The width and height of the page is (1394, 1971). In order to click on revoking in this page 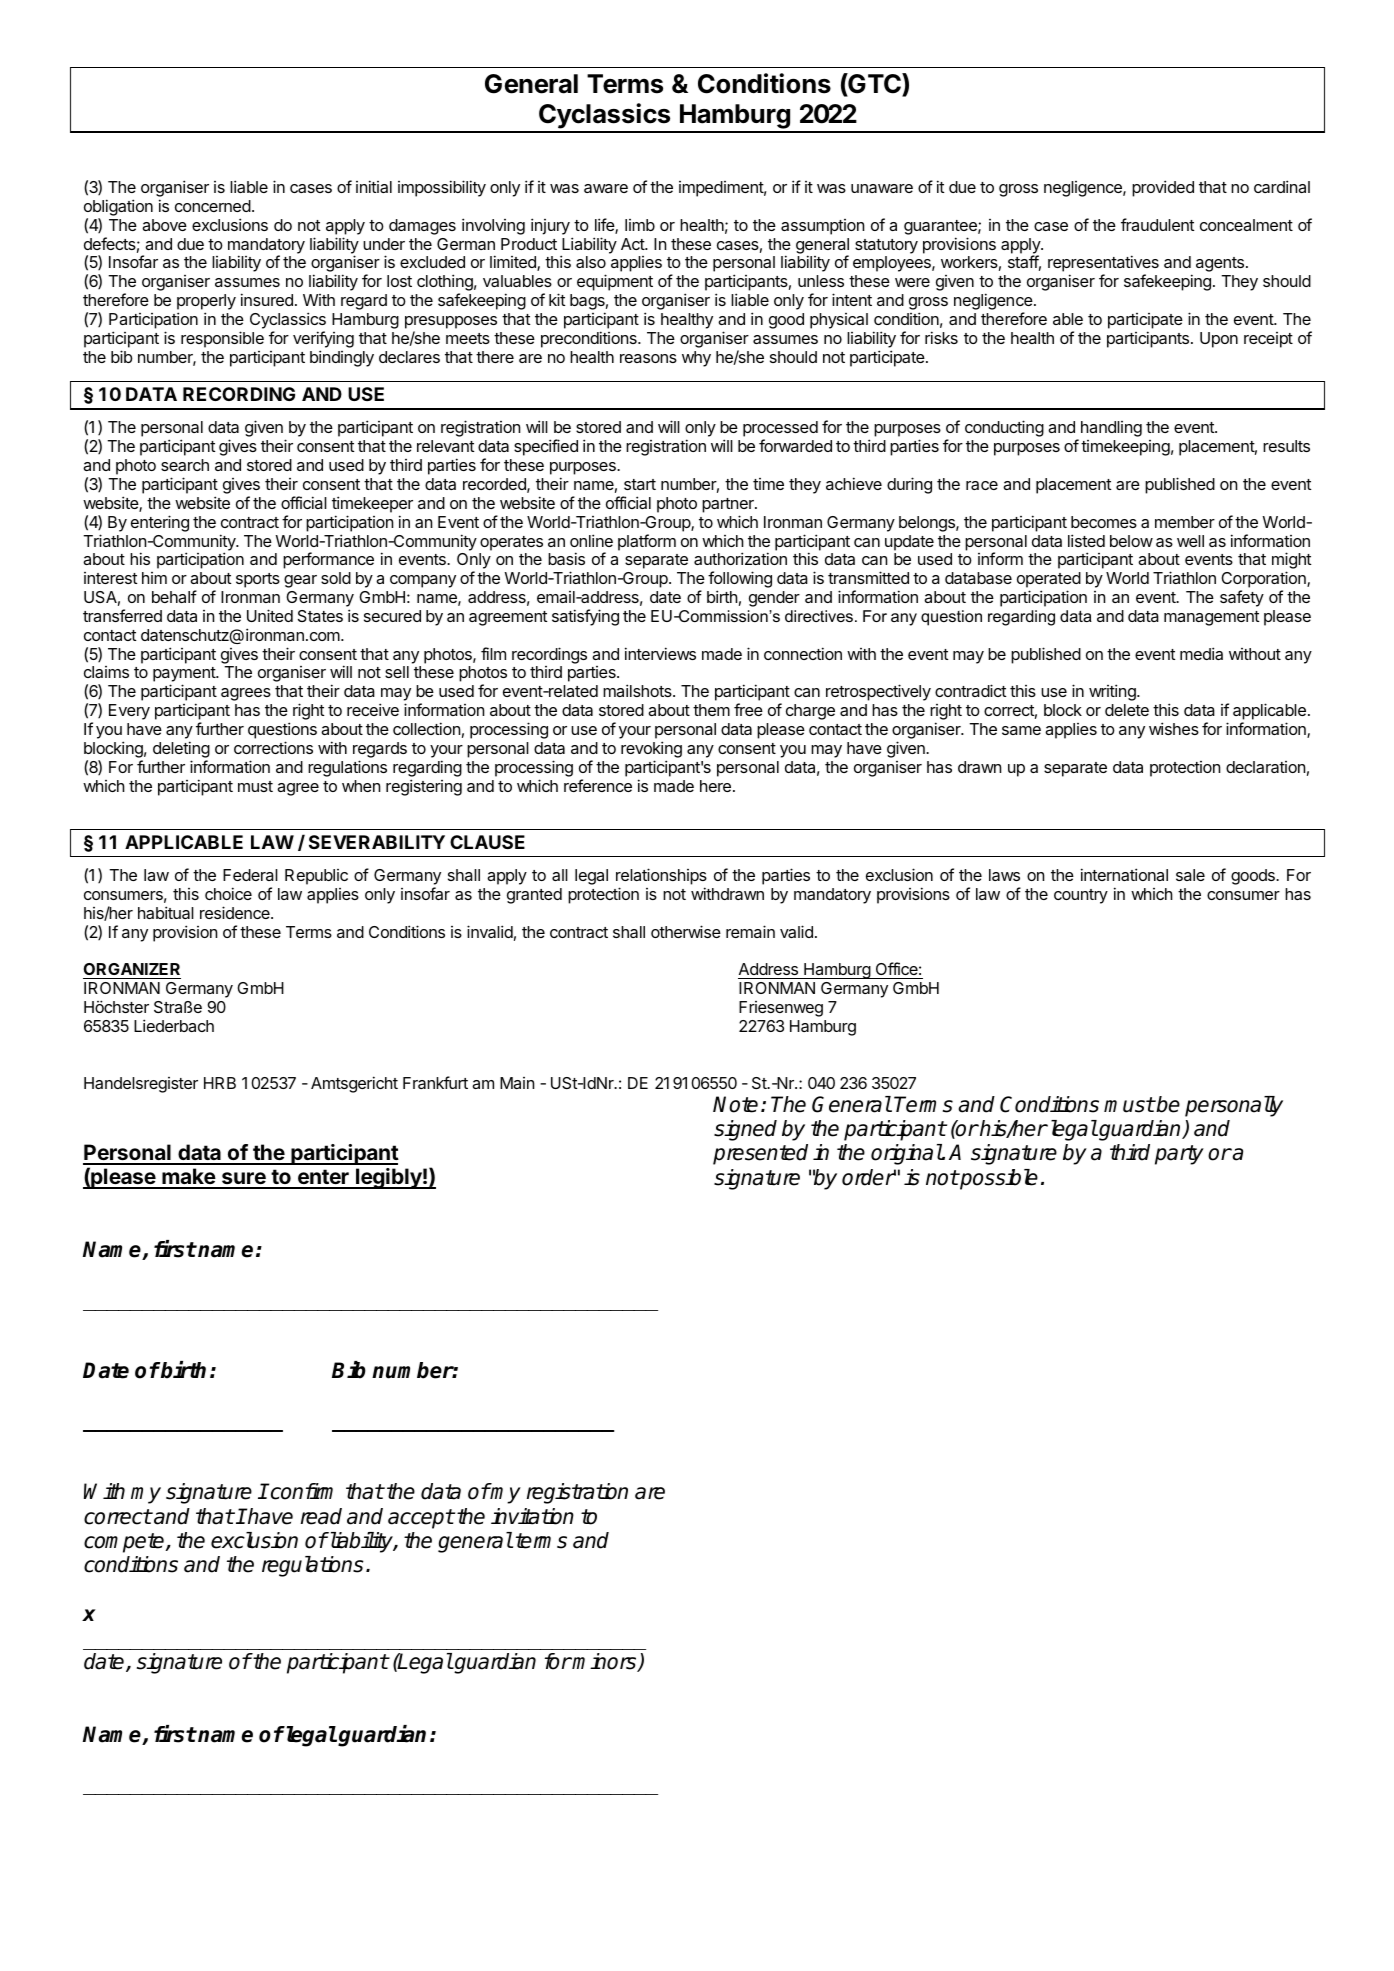, I will do `click(651, 749)`.
